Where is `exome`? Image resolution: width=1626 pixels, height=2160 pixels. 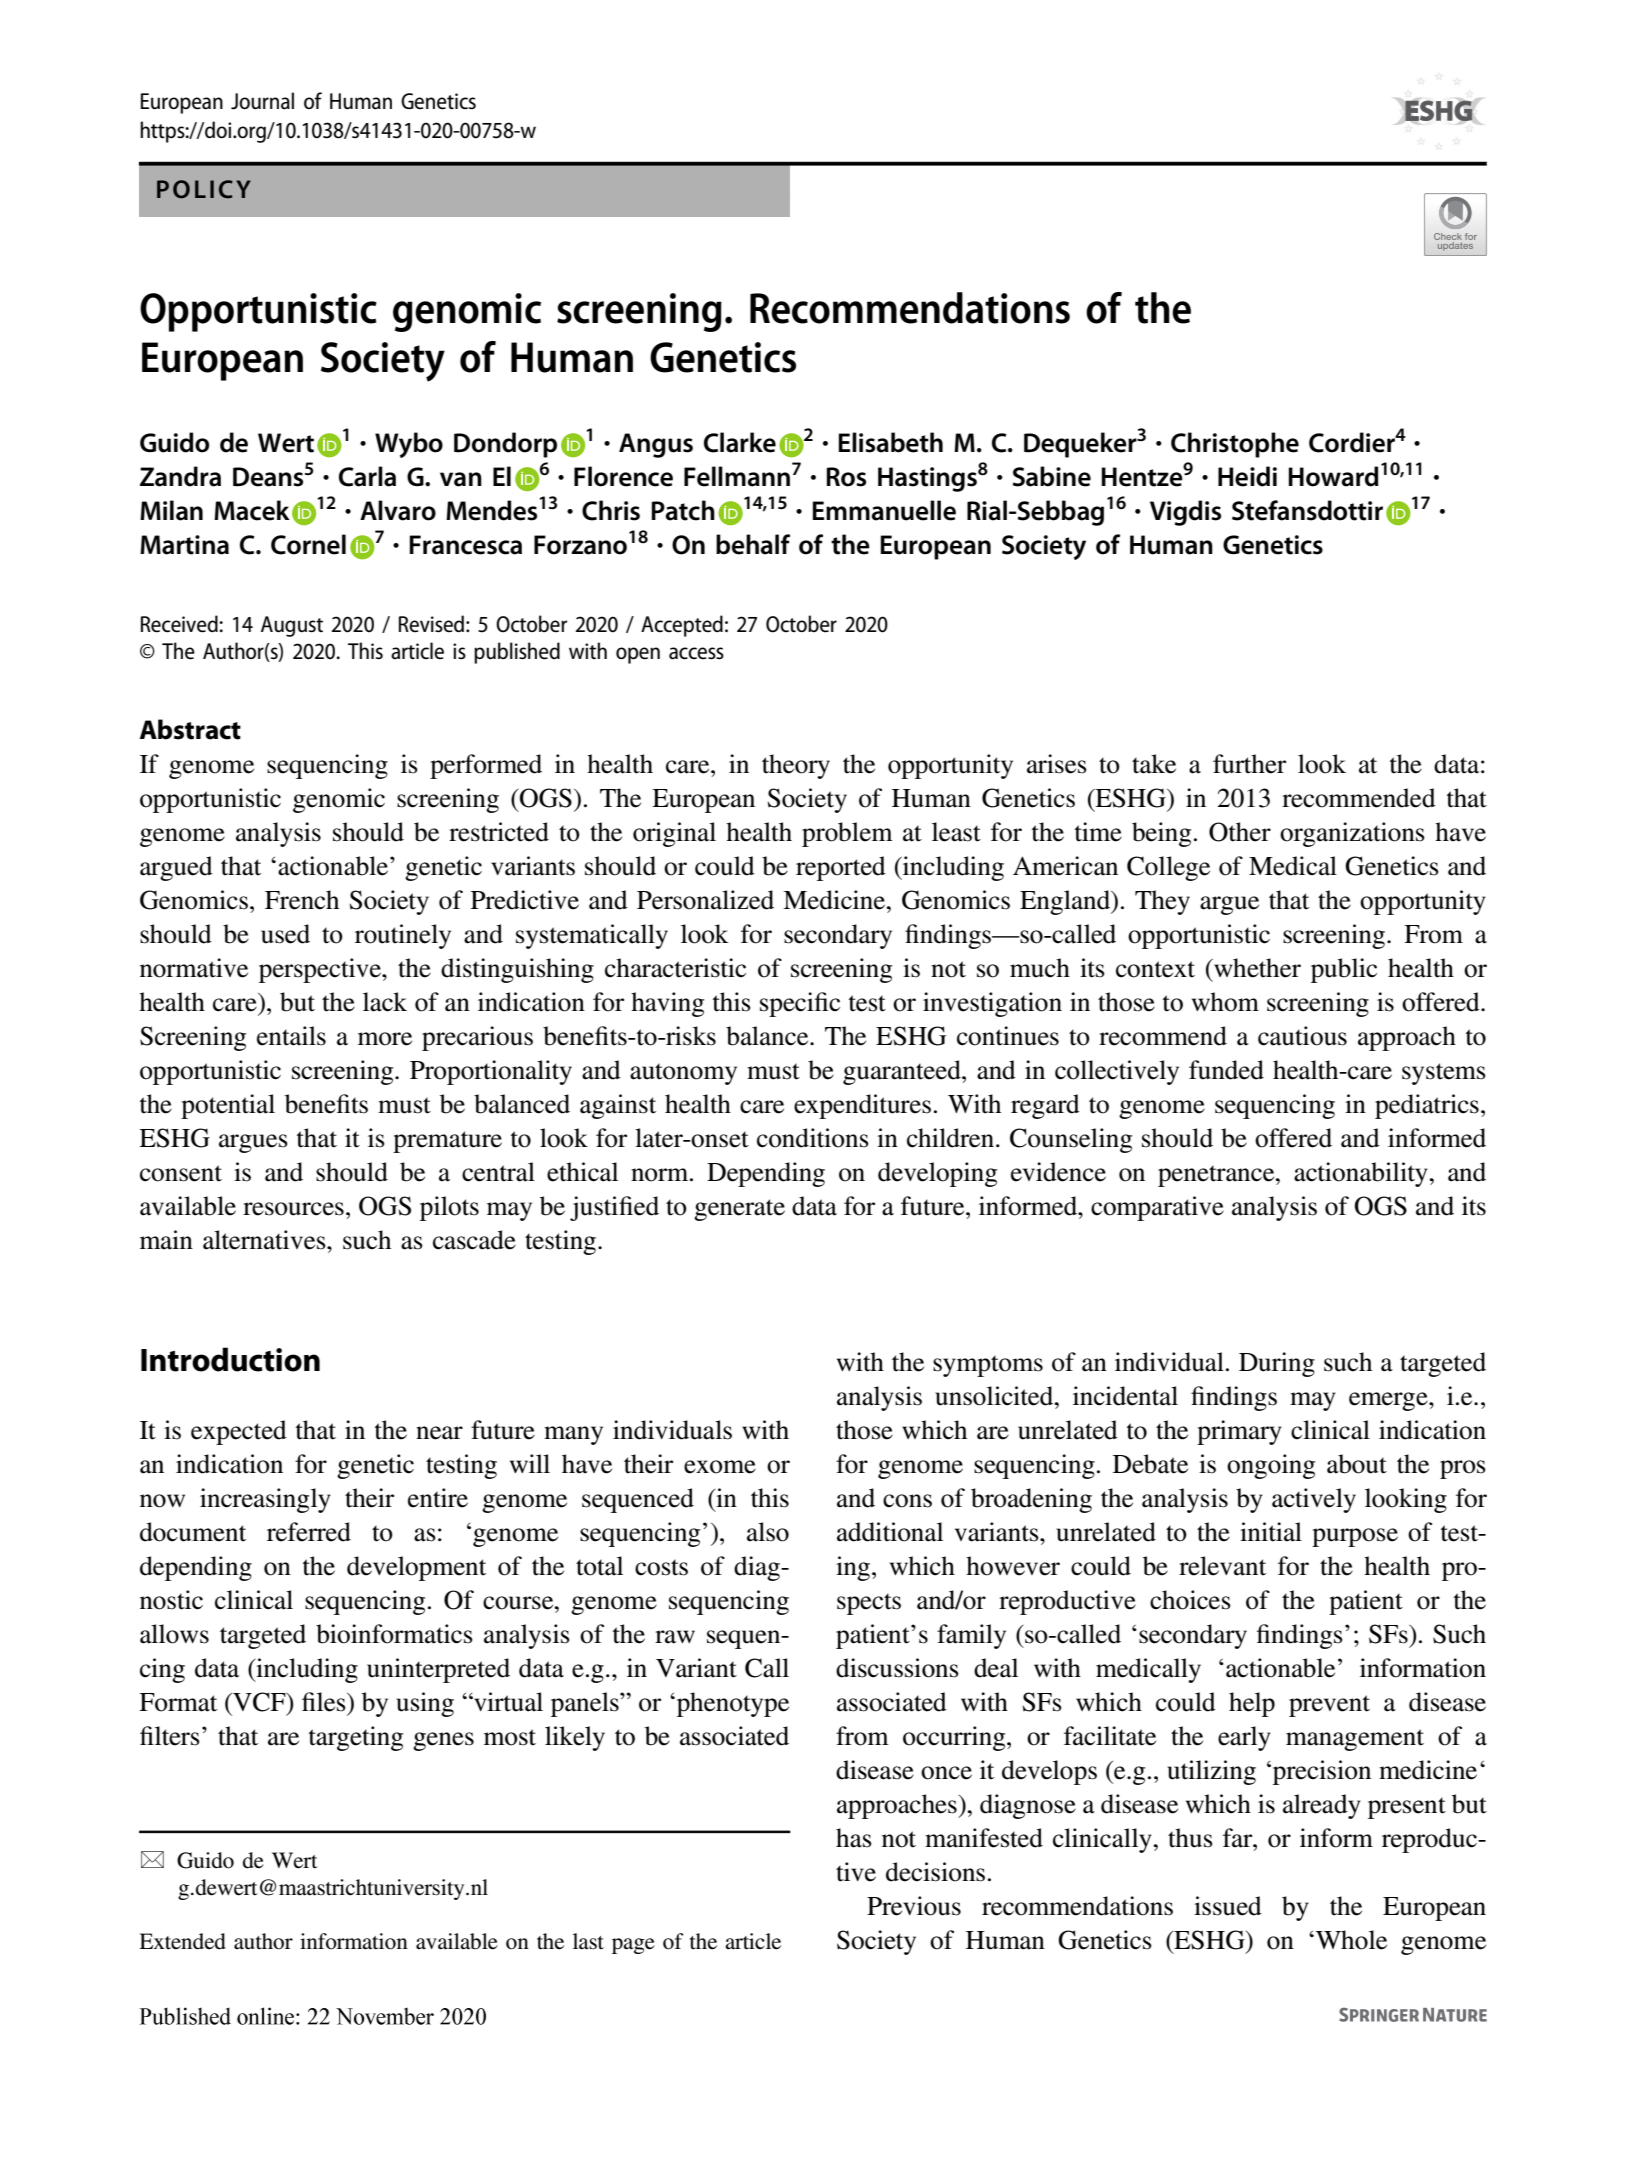
exome is located at coordinates (720, 1467).
